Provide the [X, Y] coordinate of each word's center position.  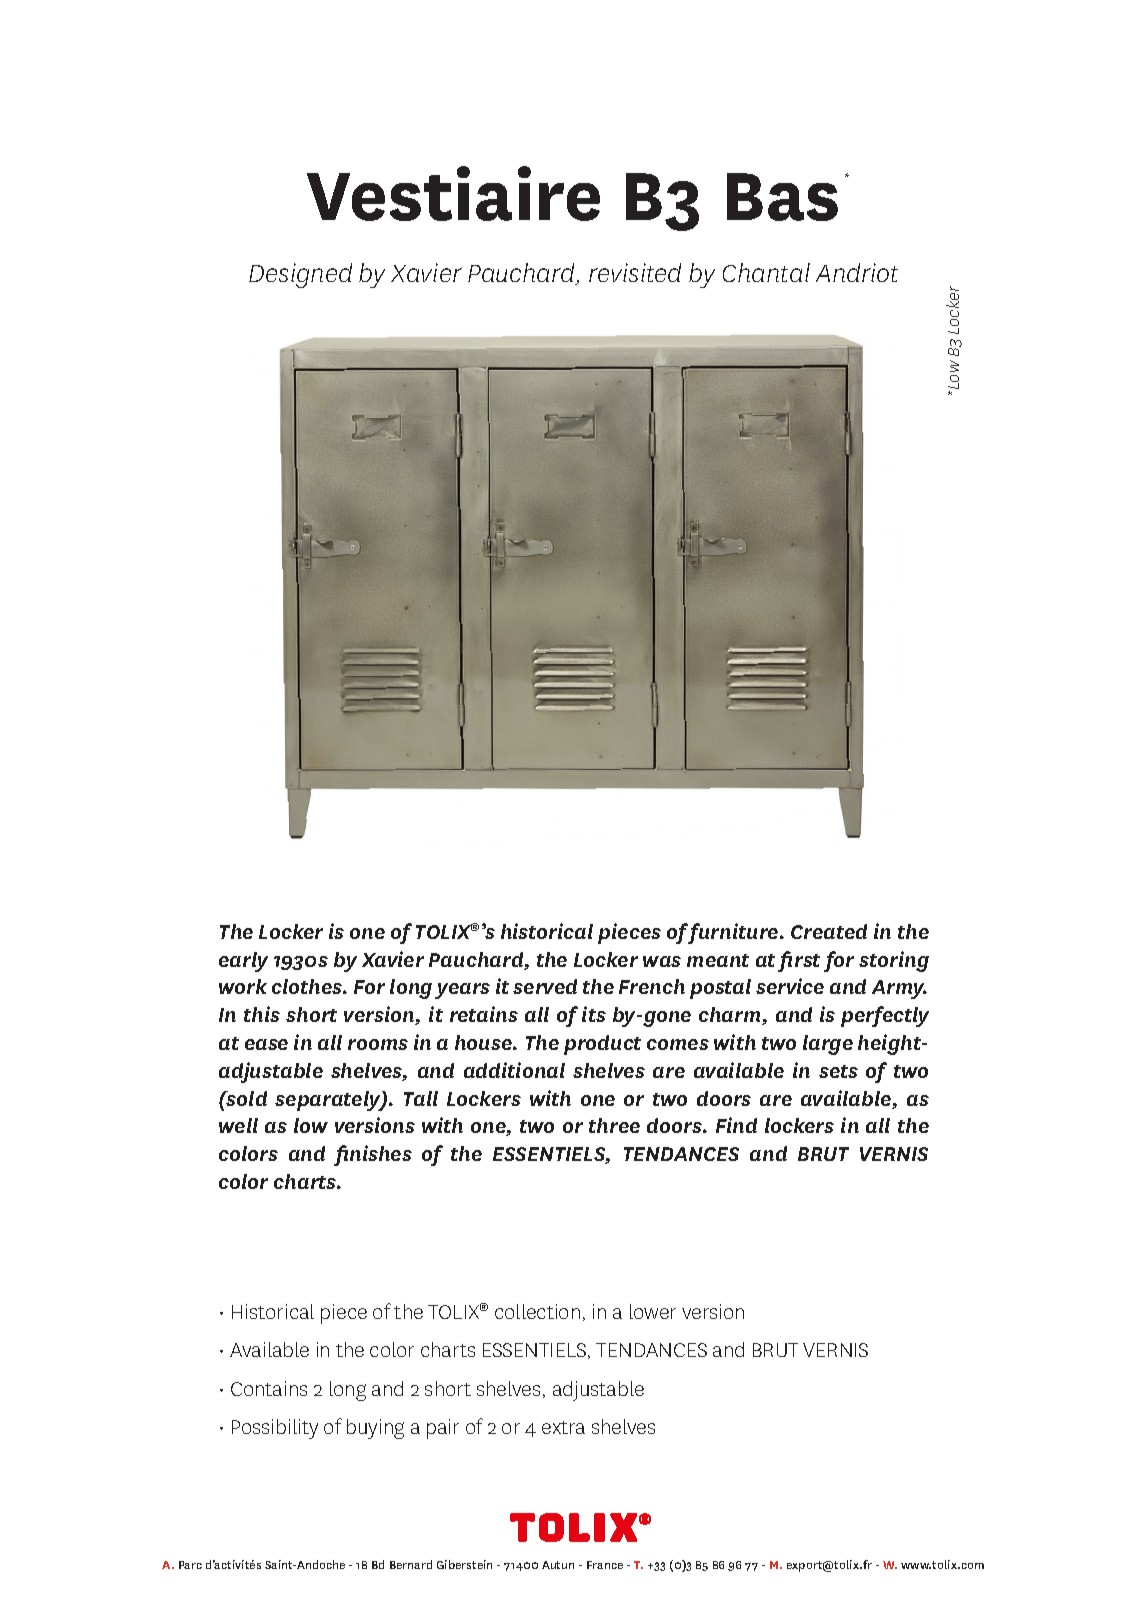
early [243, 962]
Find [736, 1125]
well [238, 1125]
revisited [635, 272]
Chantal [766, 272]
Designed [300, 275]
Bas [782, 197]
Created [829, 931]
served [545, 986]
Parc [190, 1565]
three [614, 1125]
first [799, 961]
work [243, 986]
